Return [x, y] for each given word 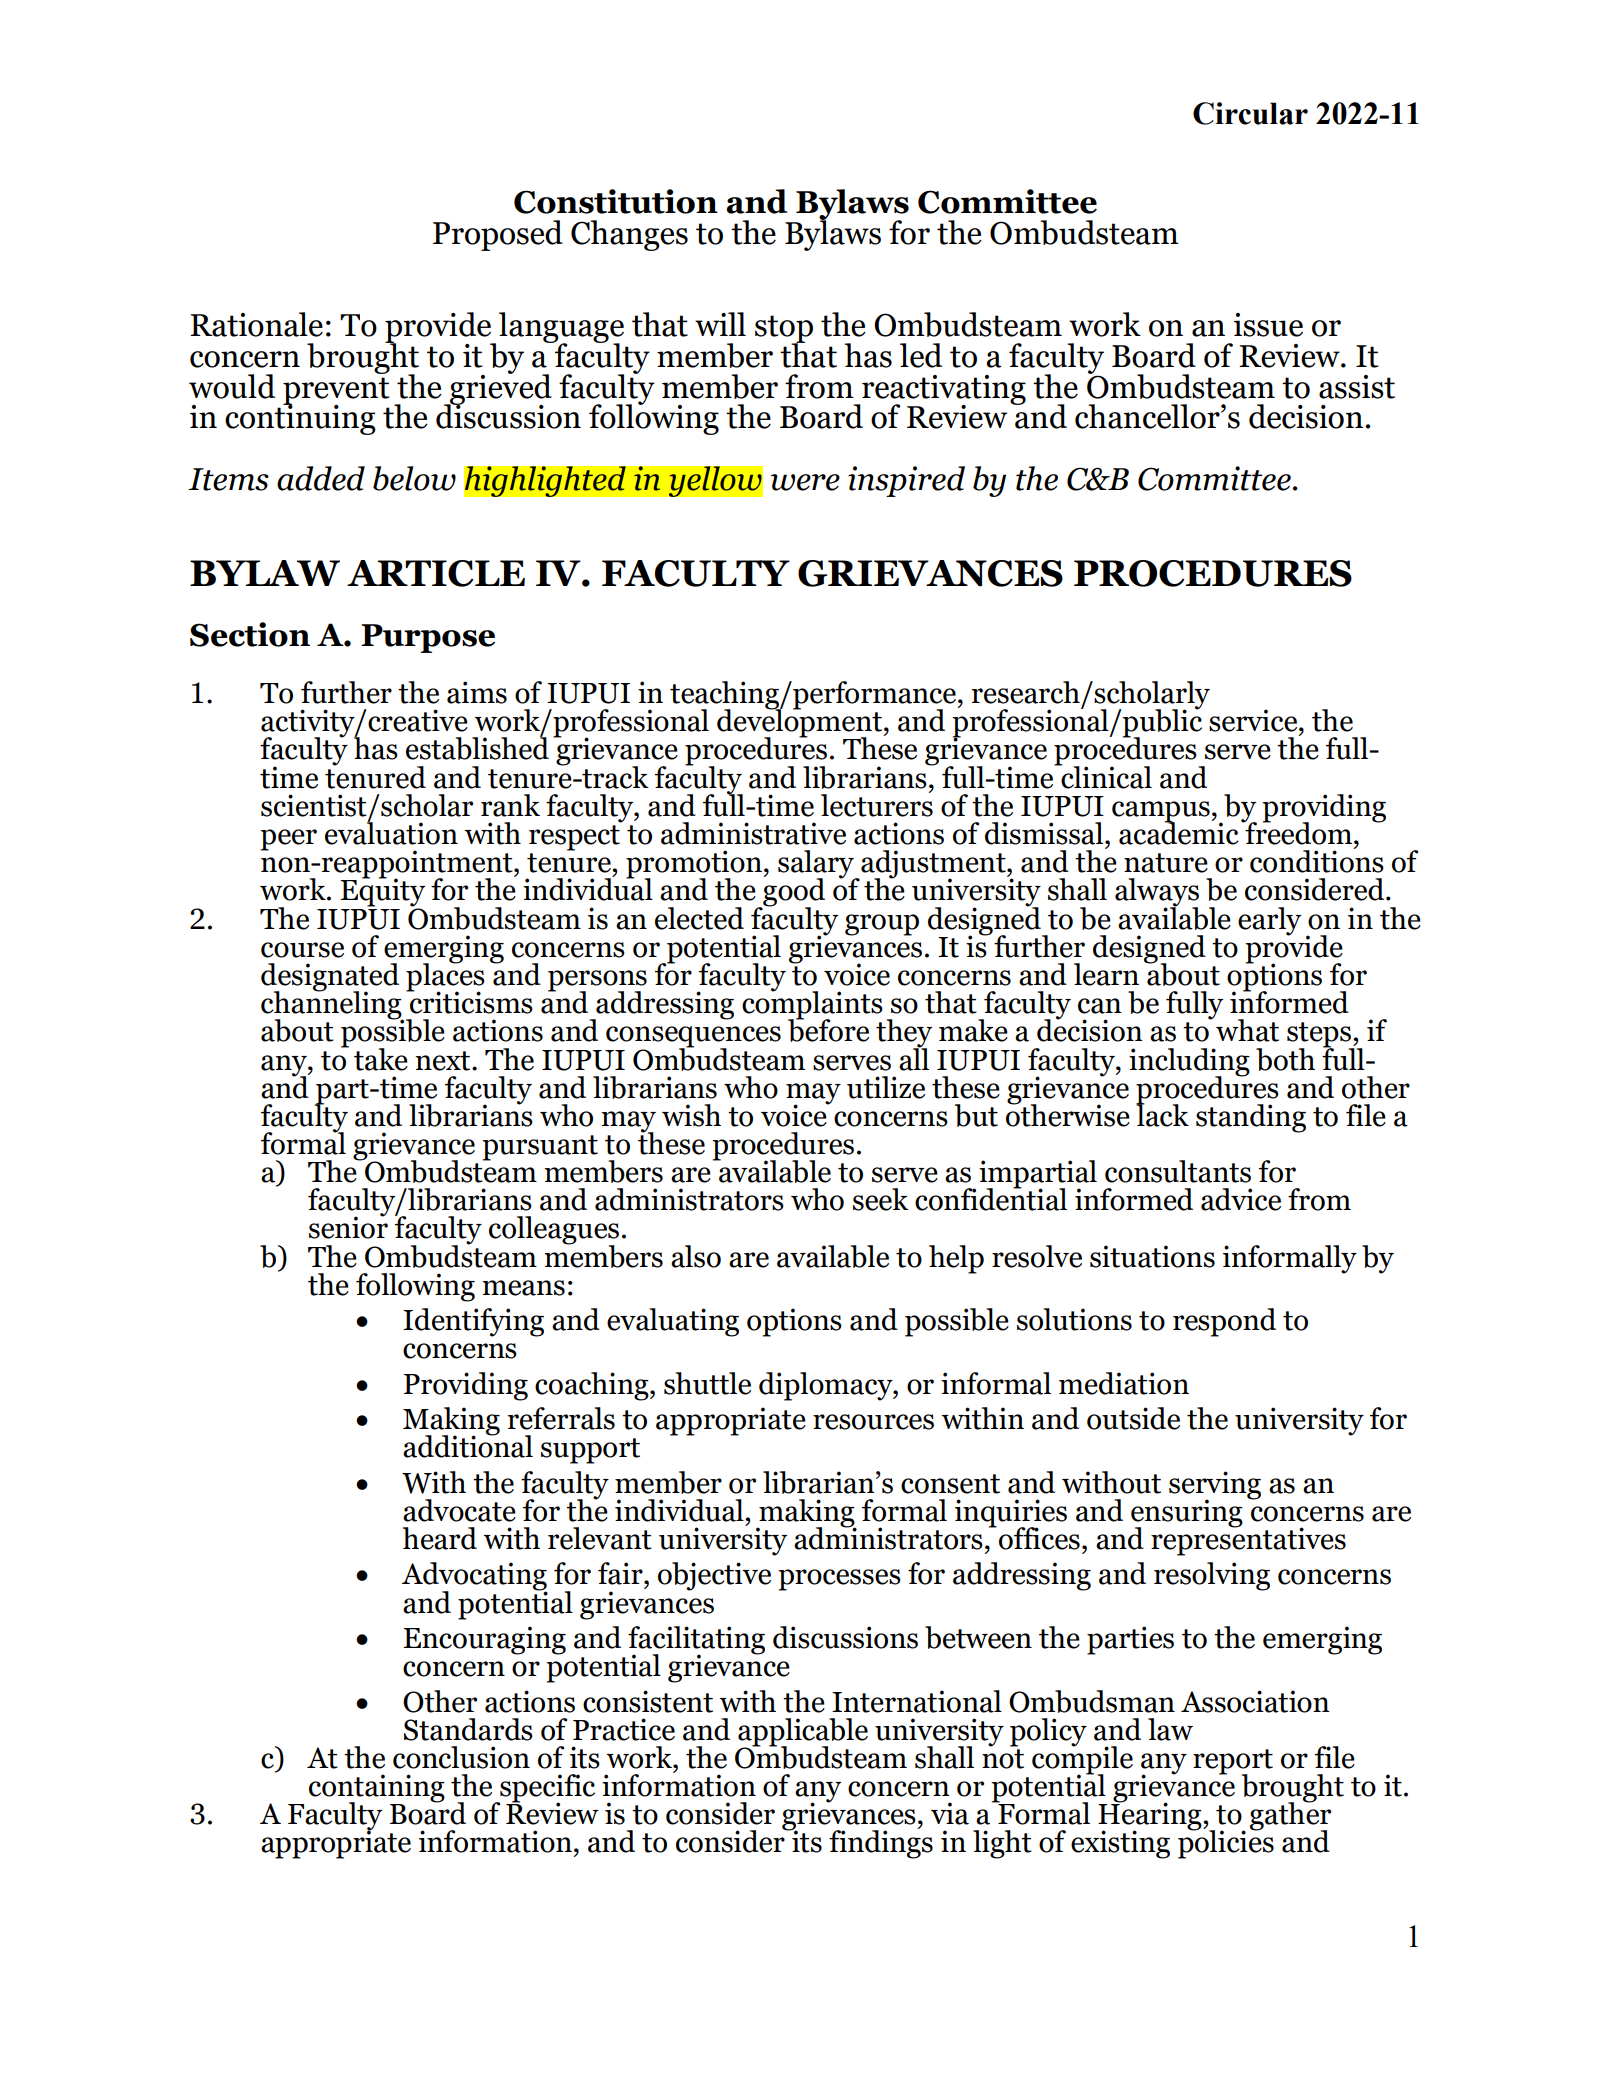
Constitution [616, 201]
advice [1241, 1199]
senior [348, 1226]
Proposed [498, 235]
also [696, 1256]
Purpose [428, 638]
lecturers [877, 804]
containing [377, 1789]
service [1254, 720]
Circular [1250, 113]
